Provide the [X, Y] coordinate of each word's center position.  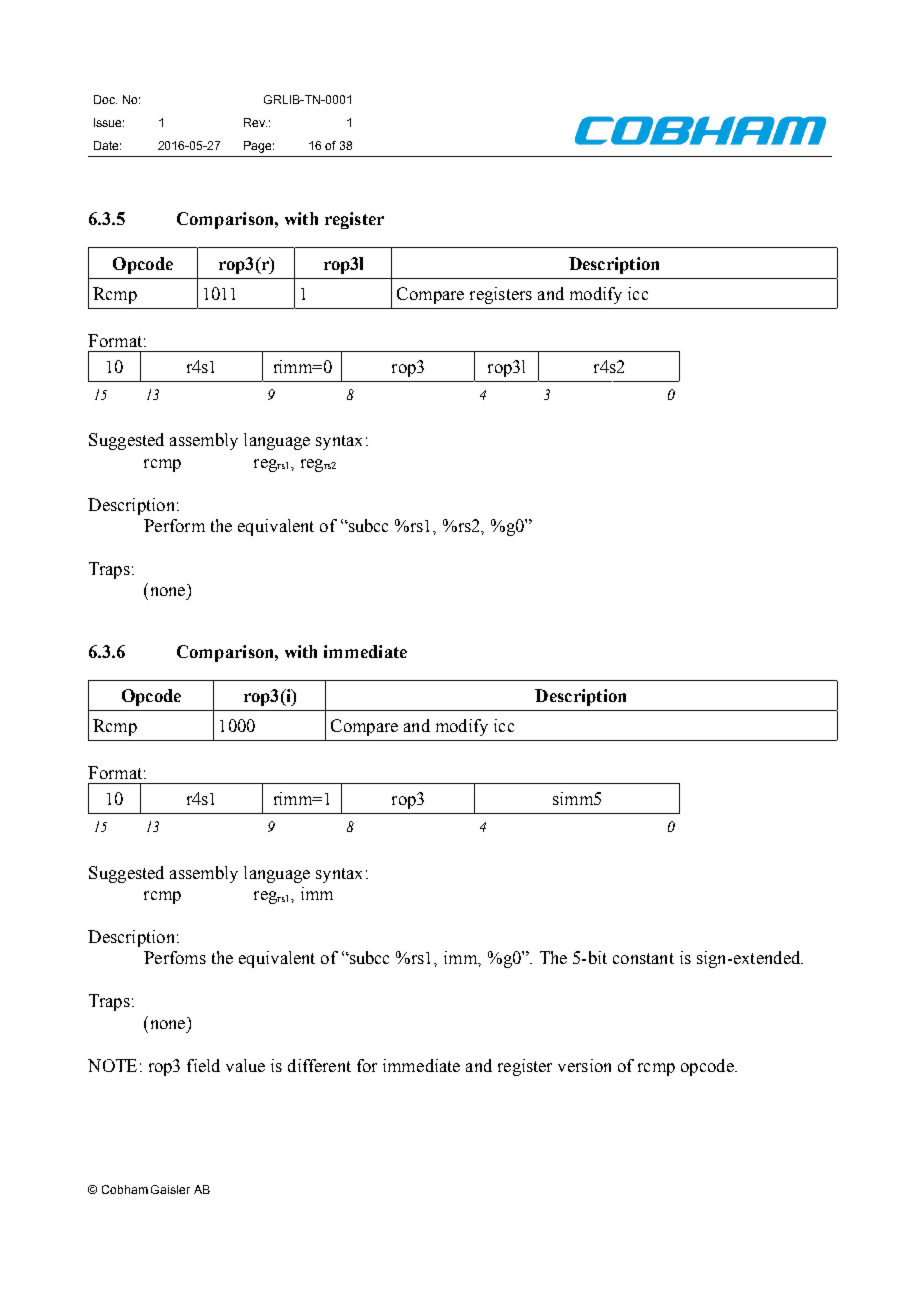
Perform [174, 525]
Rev [255, 122]
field [203, 1065]
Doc [105, 99]
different [319, 1065]
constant [643, 958]
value [245, 1065]
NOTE [112, 1065]
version [584, 1065]
